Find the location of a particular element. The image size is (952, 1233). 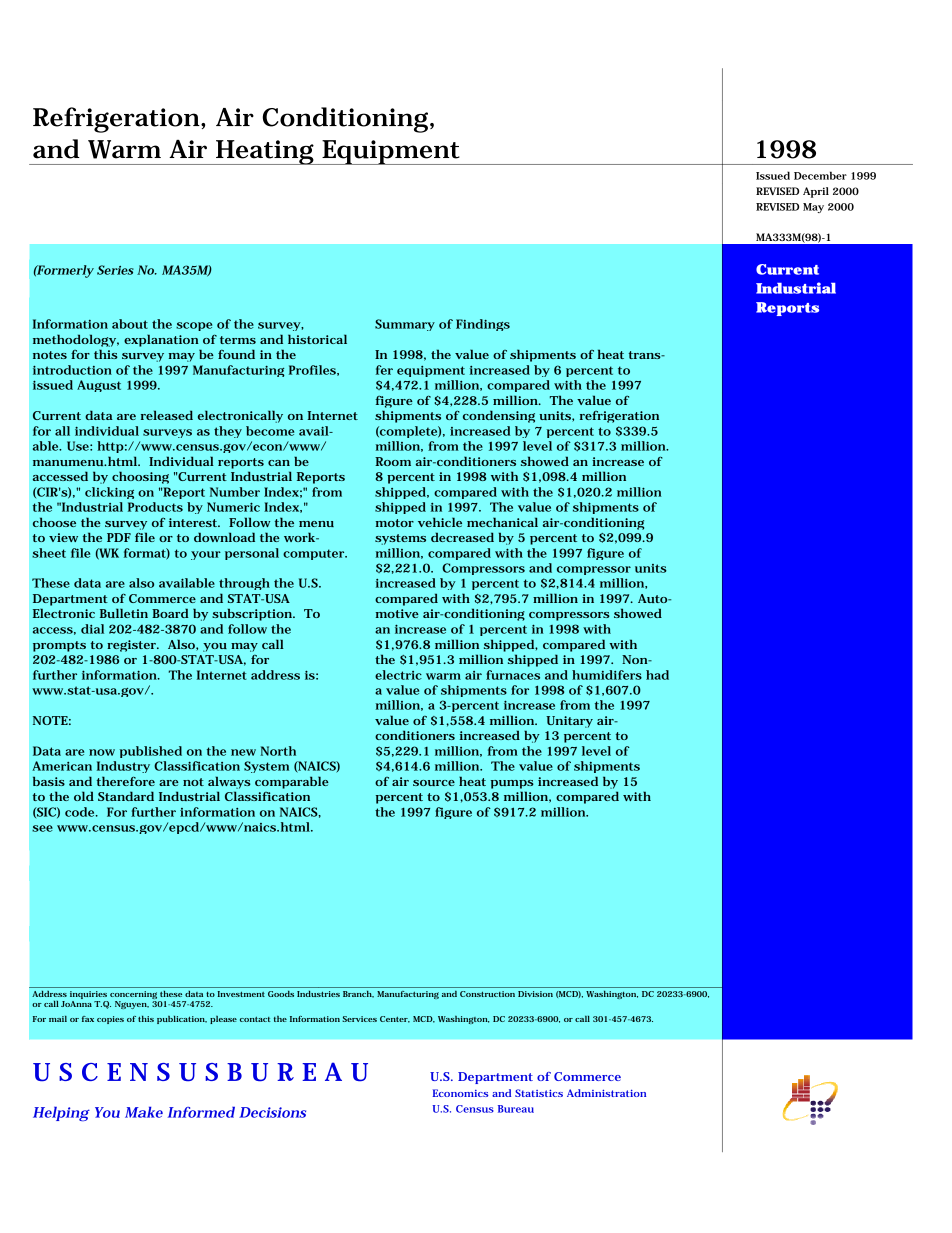

electric is located at coordinates (398, 675).
